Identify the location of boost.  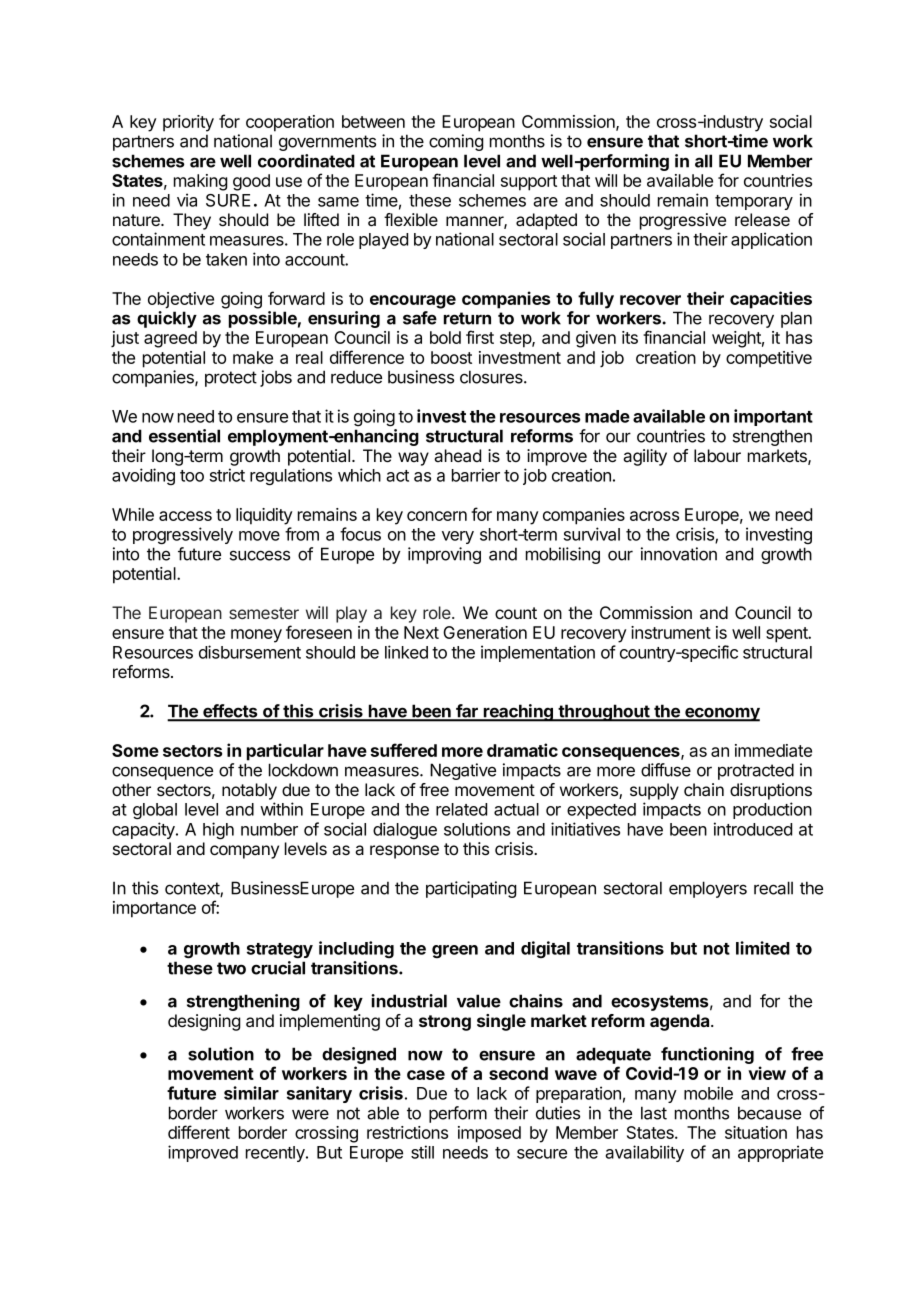
(451, 357).
